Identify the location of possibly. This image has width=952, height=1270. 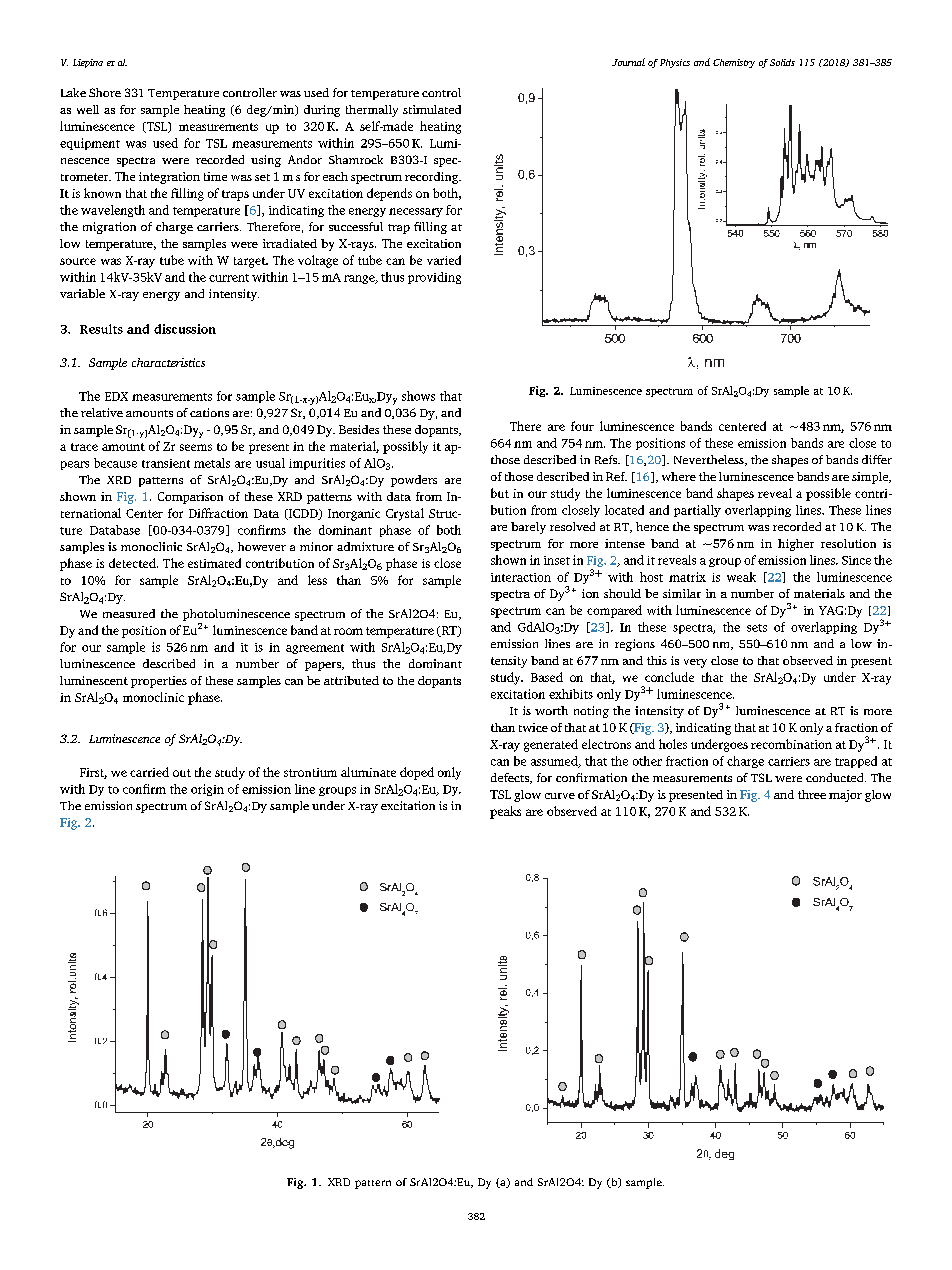
(405, 447).
